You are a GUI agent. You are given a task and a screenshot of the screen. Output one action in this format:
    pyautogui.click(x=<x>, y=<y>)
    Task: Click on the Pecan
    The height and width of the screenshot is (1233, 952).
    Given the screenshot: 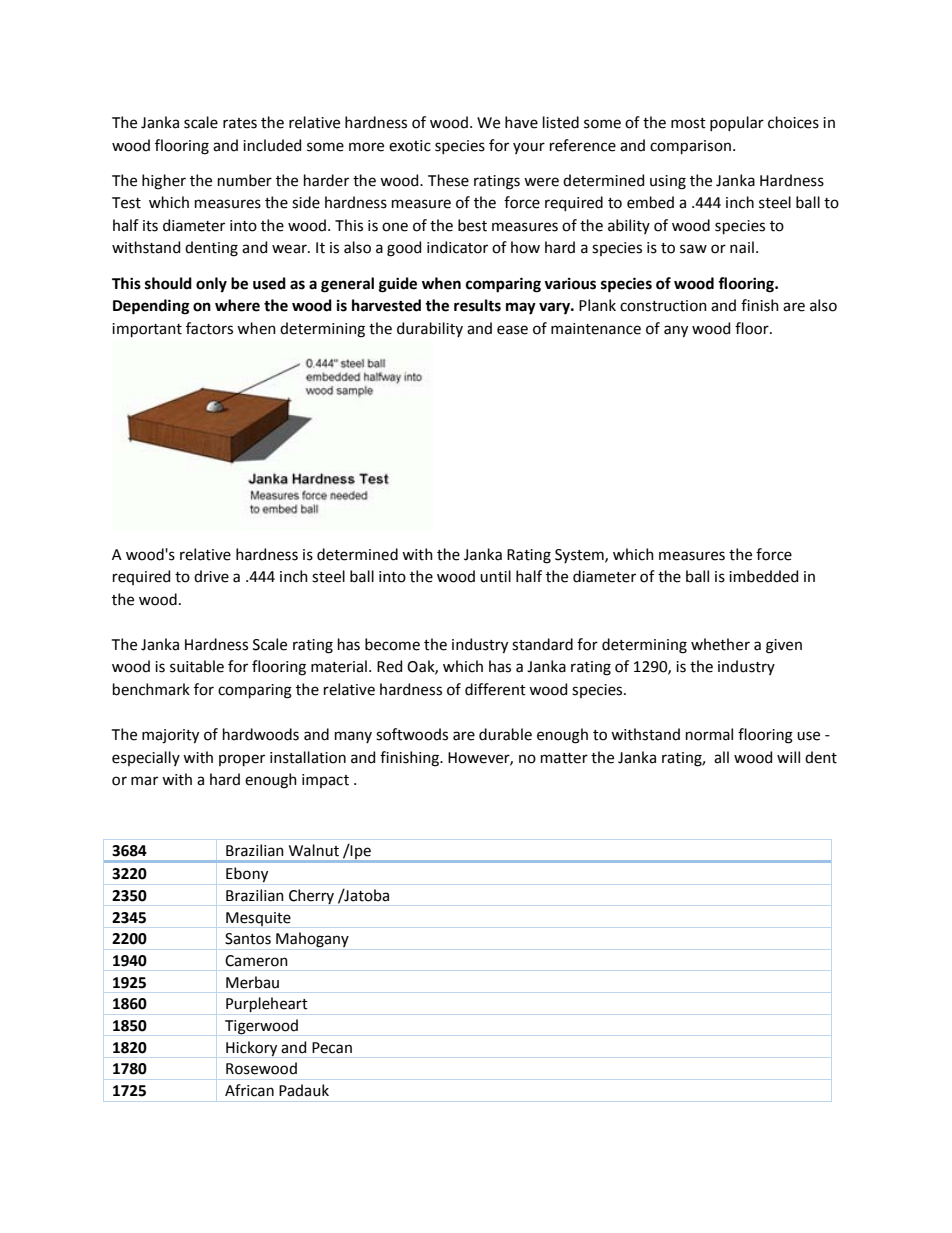 What is the action you would take?
    pyautogui.click(x=332, y=1048)
